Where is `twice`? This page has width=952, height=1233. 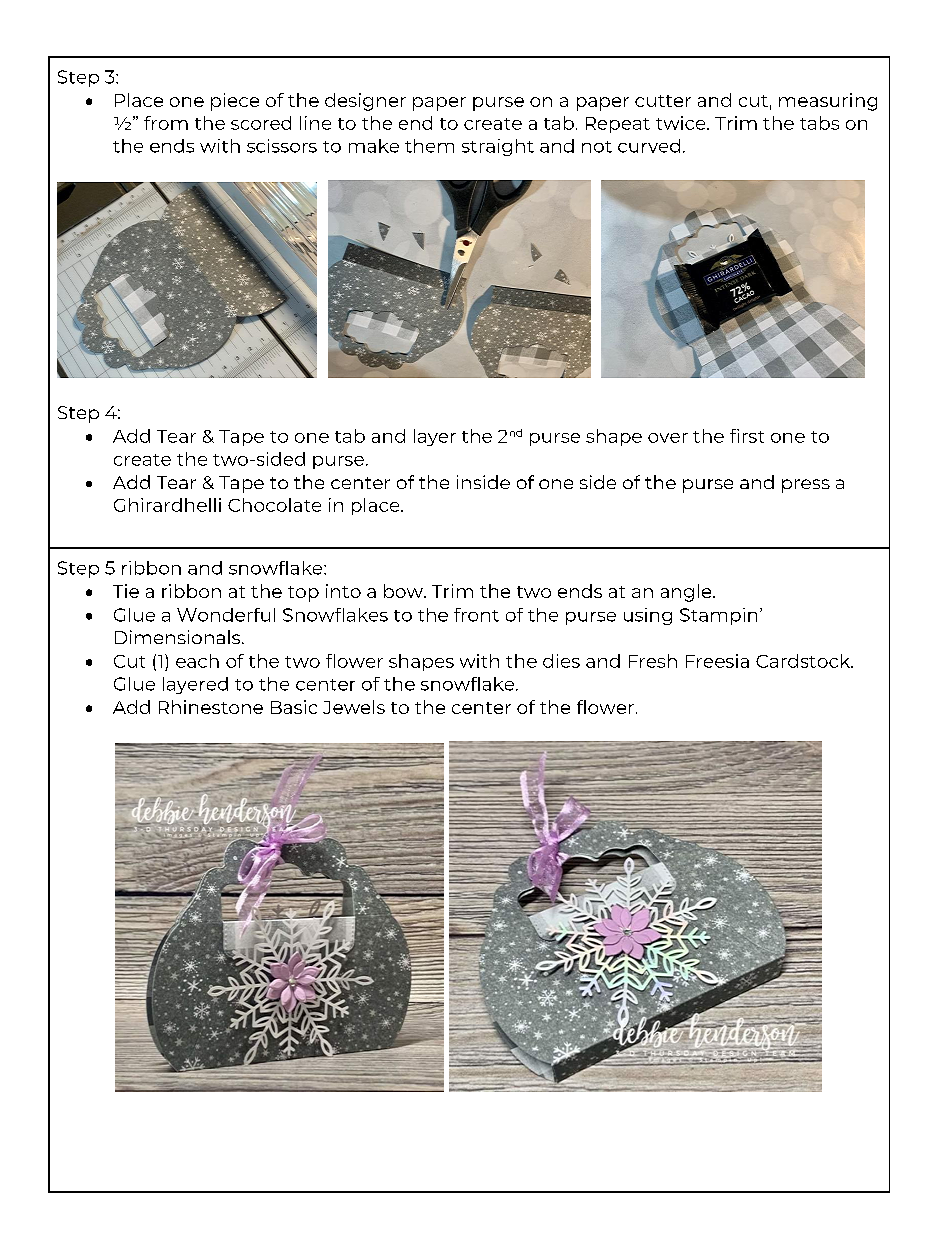 twice is located at coordinates (682, 123).
